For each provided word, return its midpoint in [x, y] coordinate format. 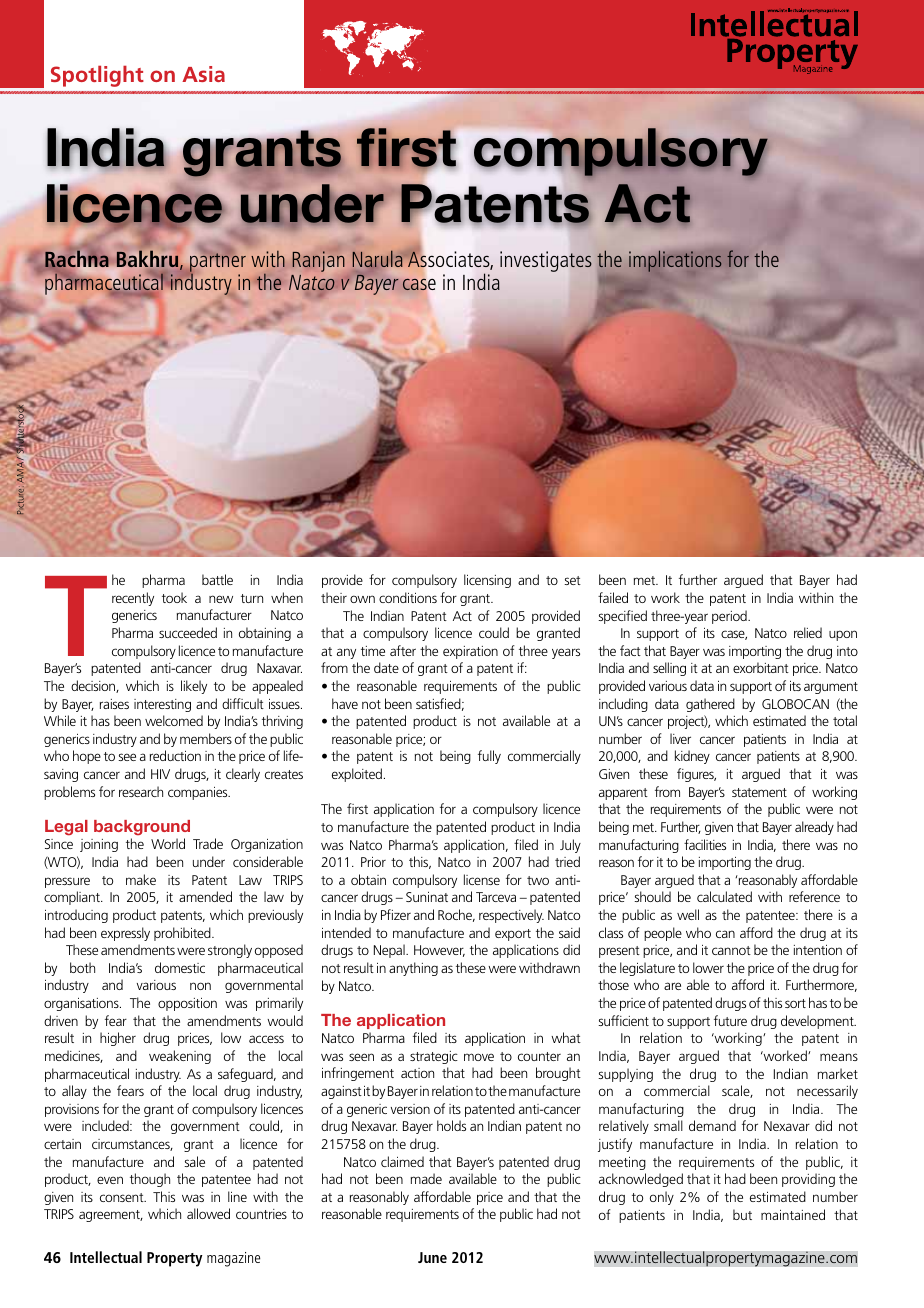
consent [123, 1197]
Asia [203, 74]
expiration [470, 652]
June [432, 1257]
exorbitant [761, 667]
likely [194, 687]
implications [675, 261]
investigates [546, 261]
